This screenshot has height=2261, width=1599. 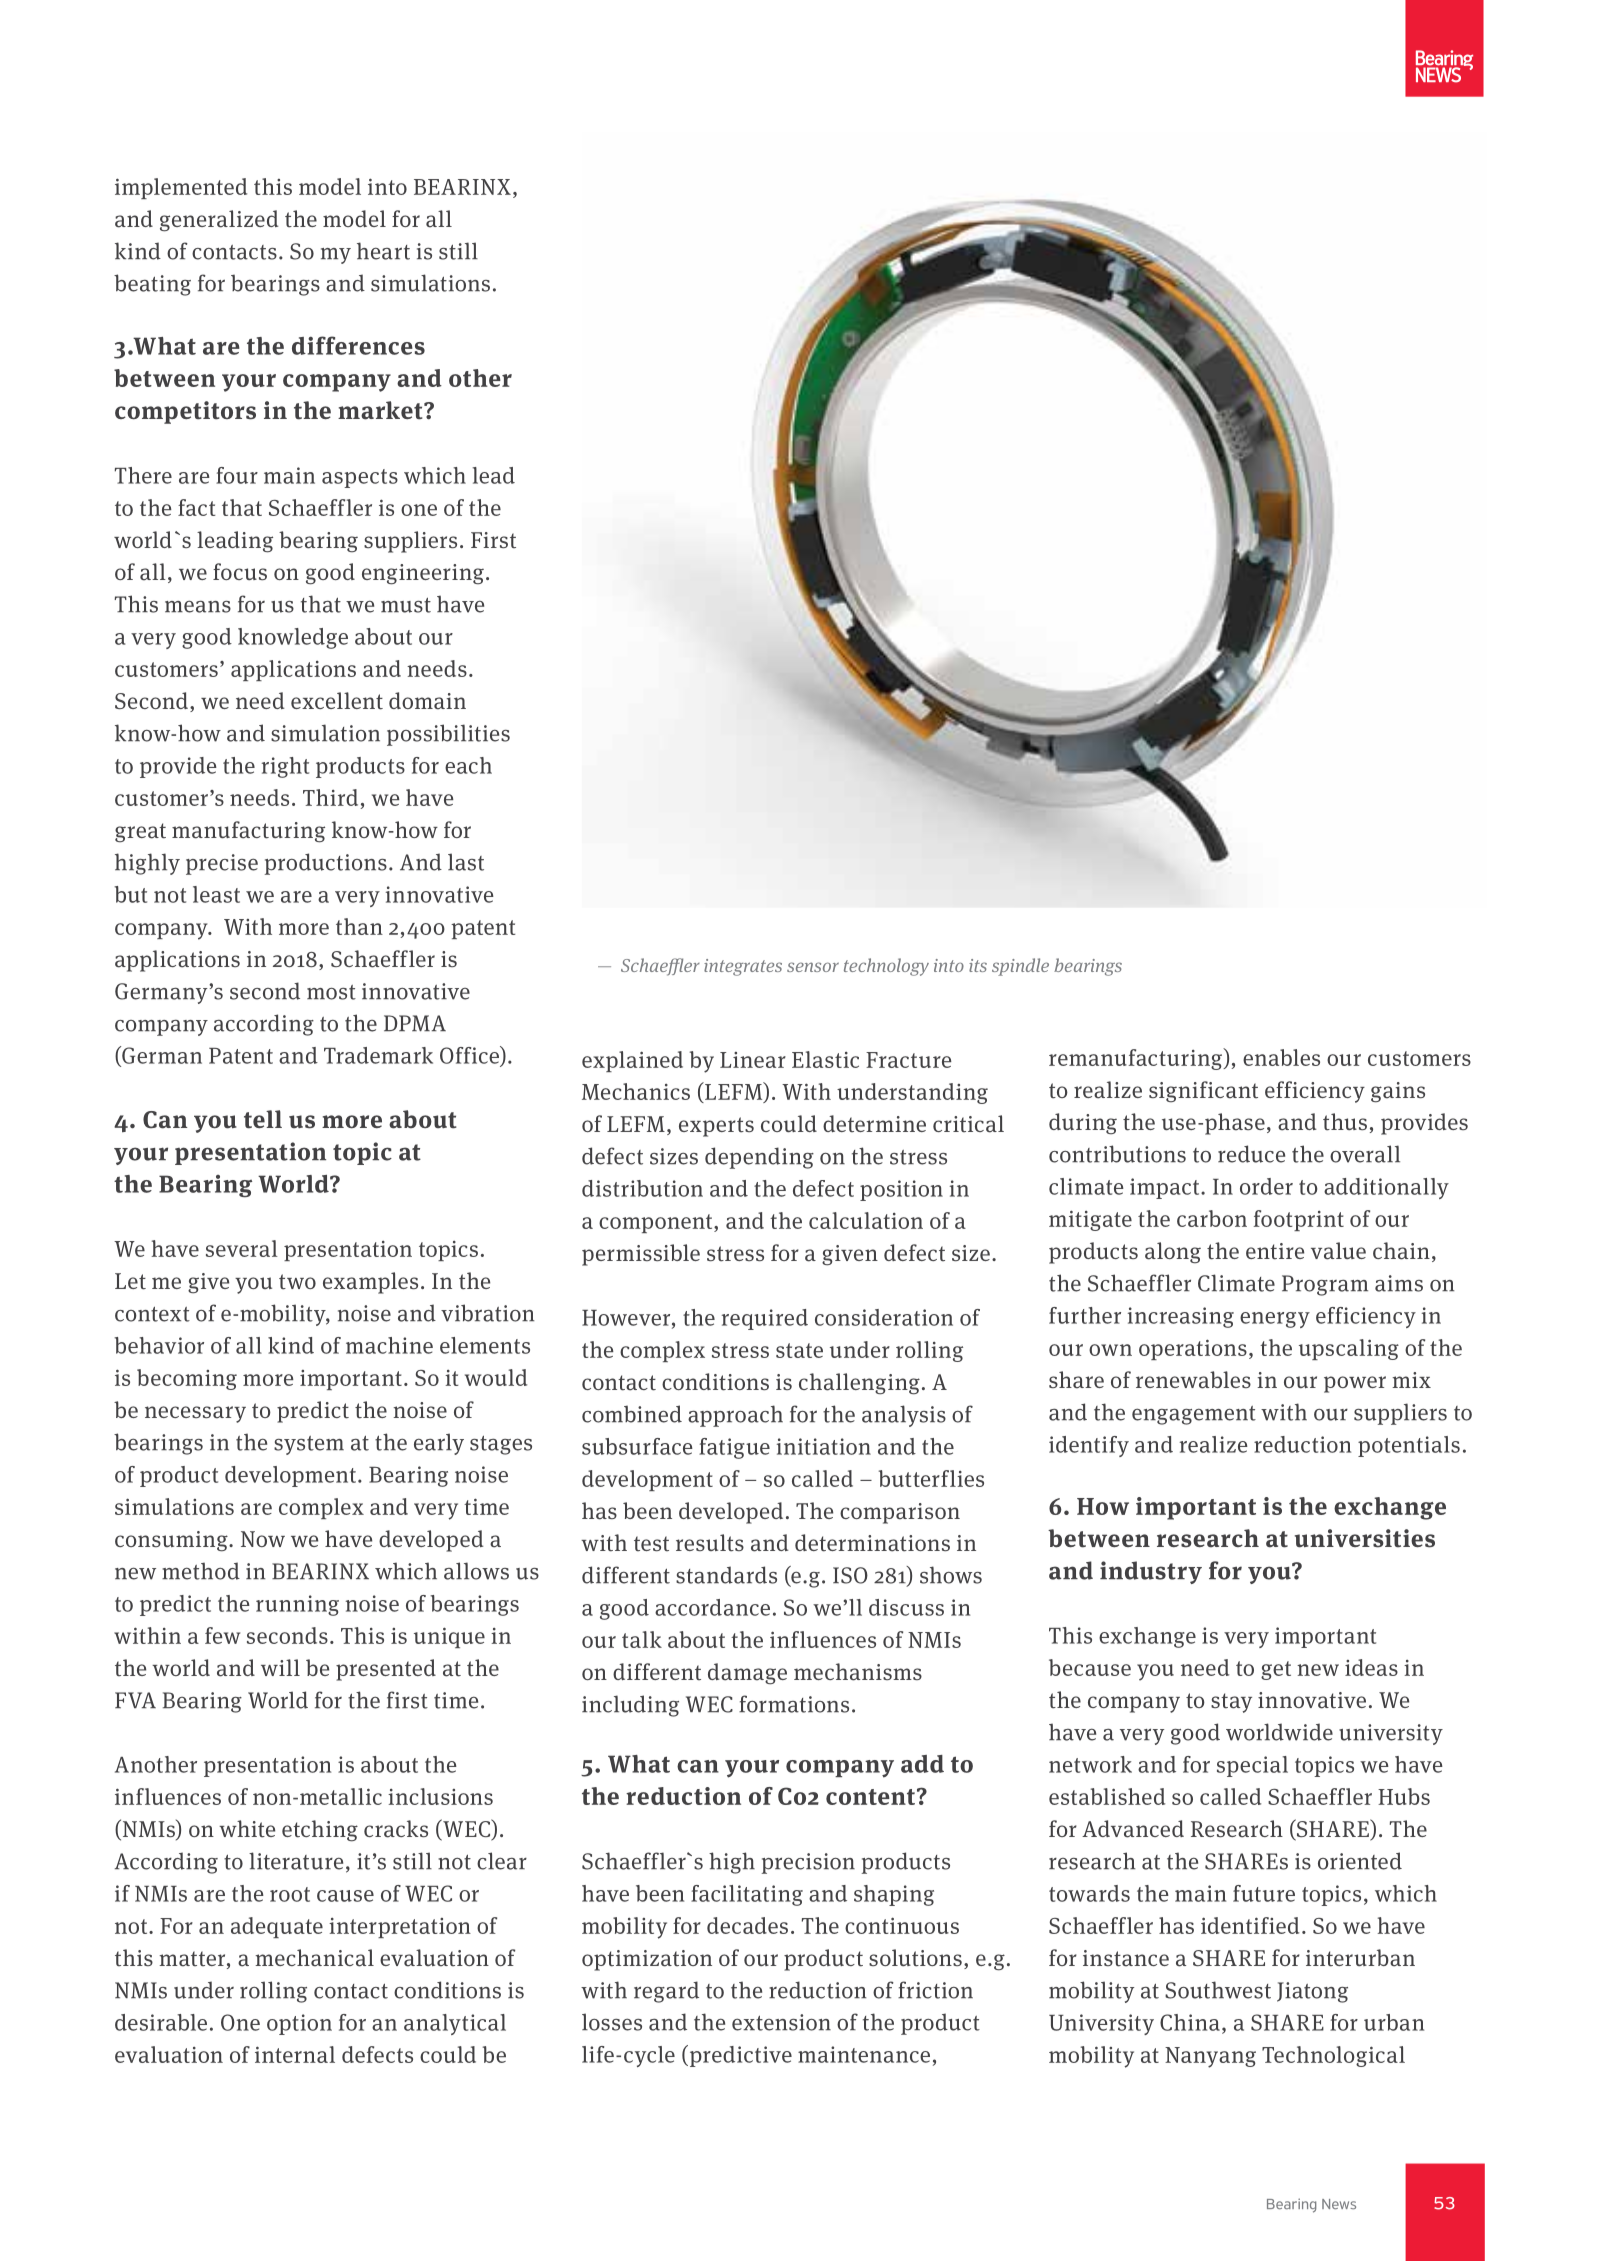 What do you see at coordinates (781, 2022) in the screenshot?
I see `extension` at bounding box center [781, 2022].
